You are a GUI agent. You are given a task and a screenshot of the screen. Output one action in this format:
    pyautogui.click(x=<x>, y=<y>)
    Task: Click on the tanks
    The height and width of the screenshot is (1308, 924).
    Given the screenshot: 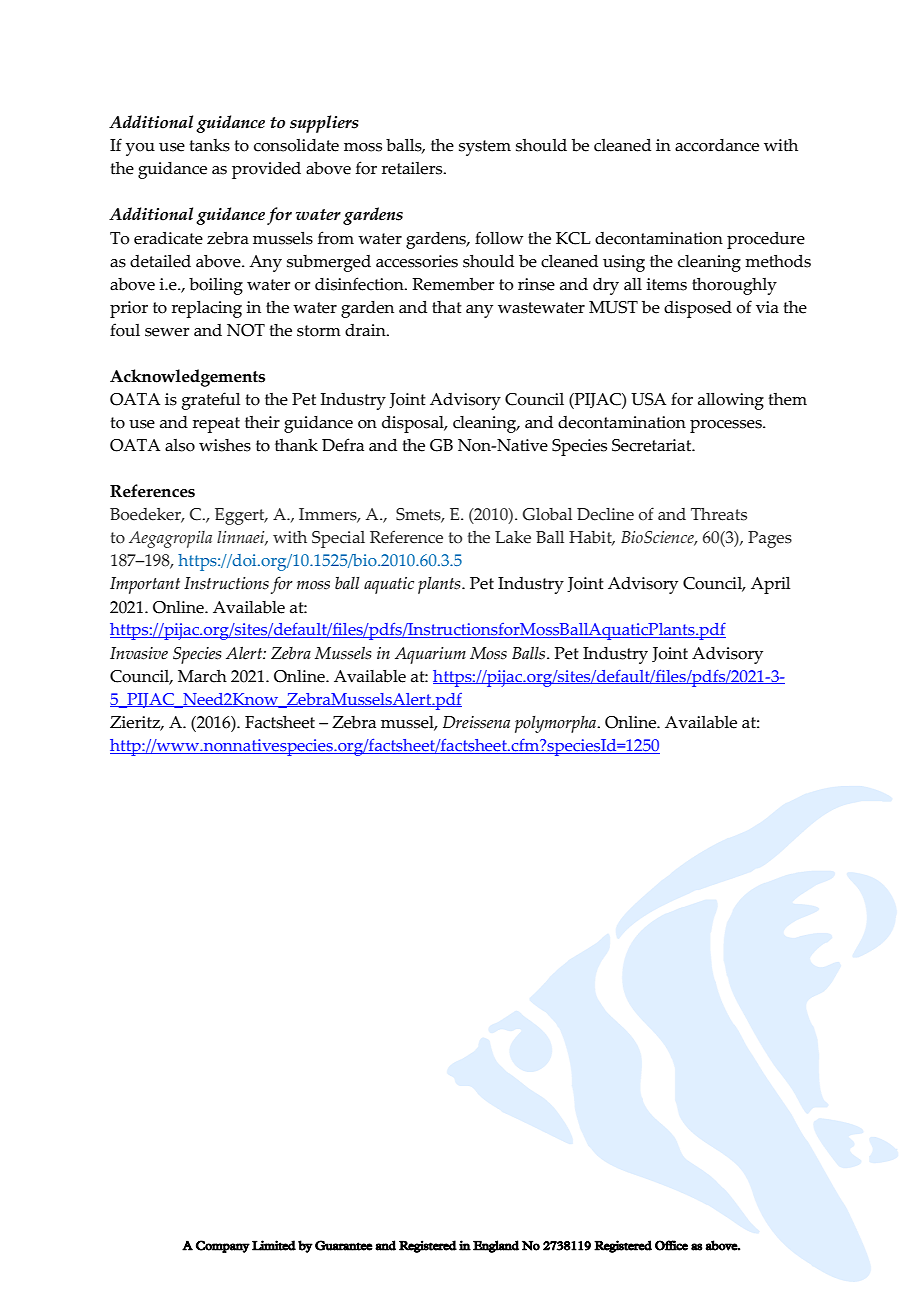 What is the action you would take?
    pyautogui.click(x=209, y=145)
